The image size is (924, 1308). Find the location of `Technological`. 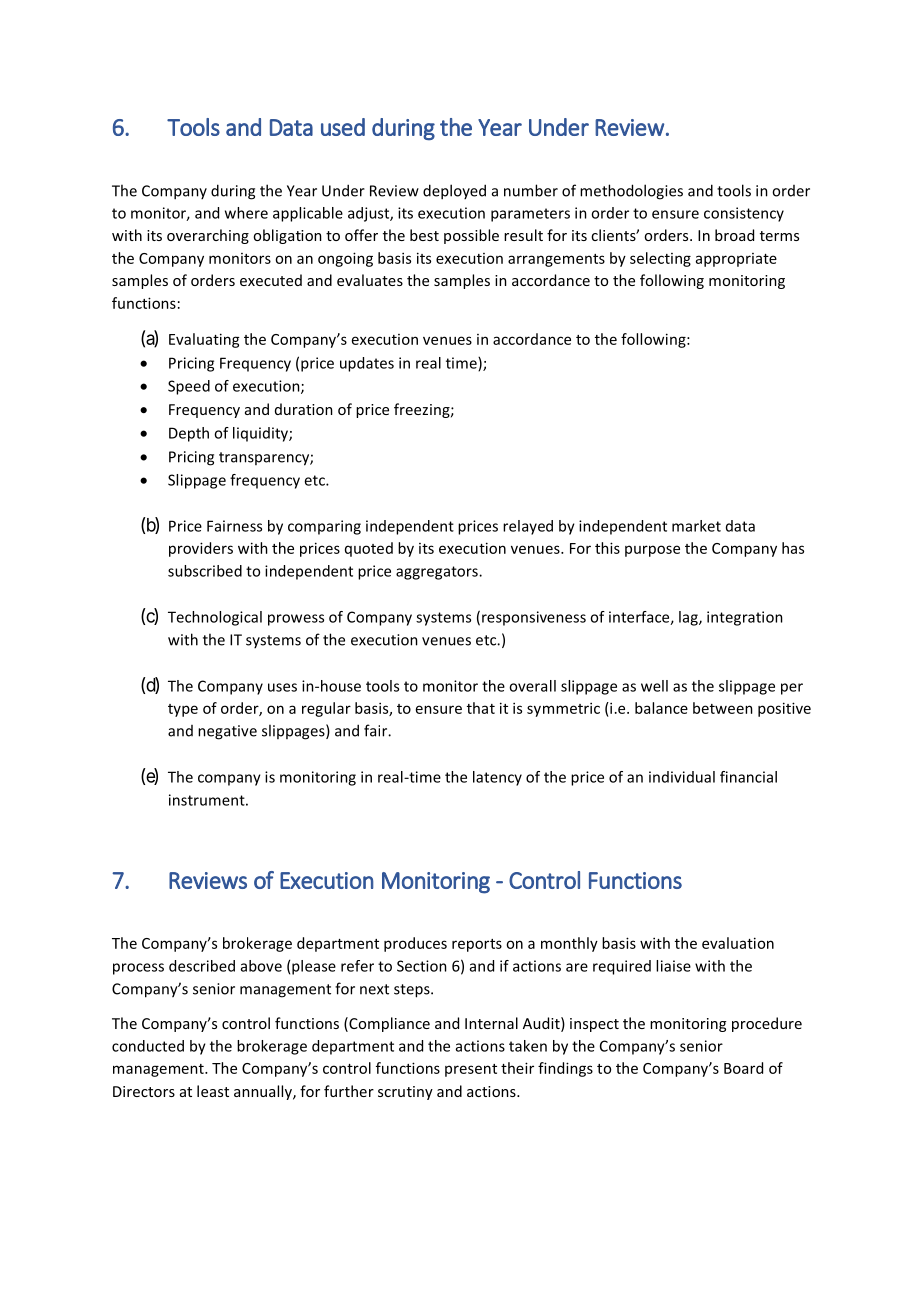

Technological is located at coordinates (215, 618).
